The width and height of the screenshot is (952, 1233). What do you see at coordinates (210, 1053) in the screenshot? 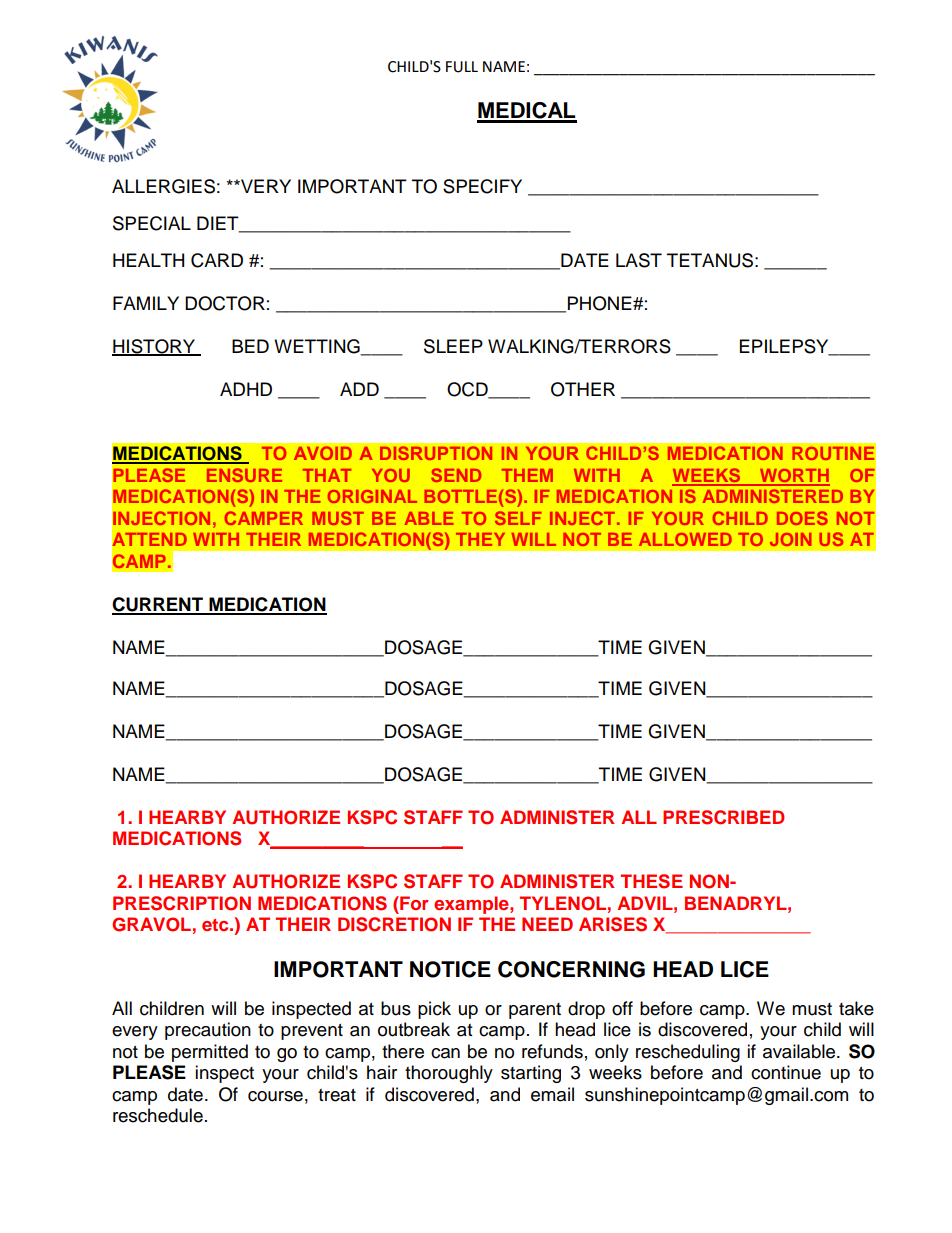
I see `permitted` at bounding box center [210, 1053].
